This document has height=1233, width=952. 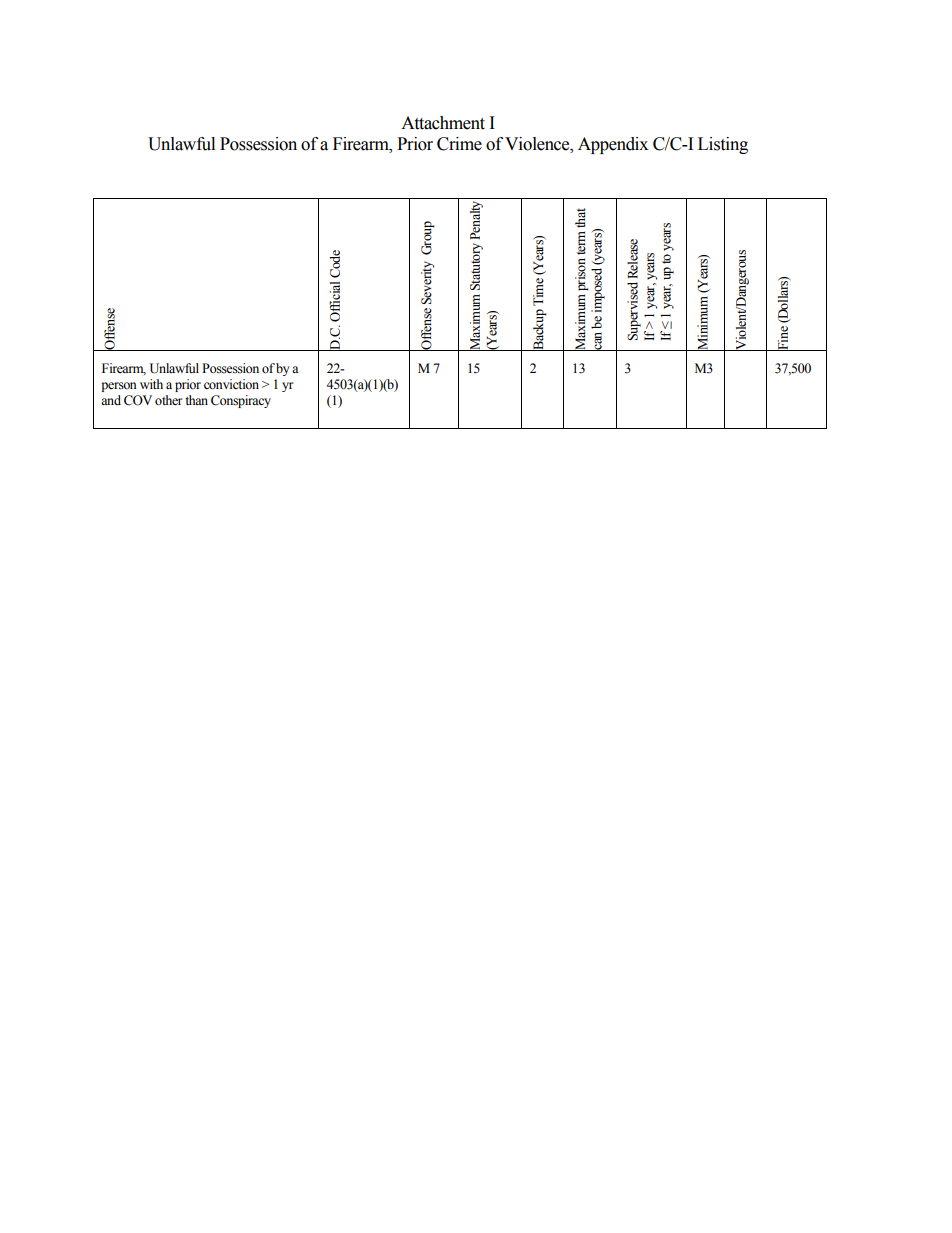 I want to click on Listing, so click(x=723, y=145).
